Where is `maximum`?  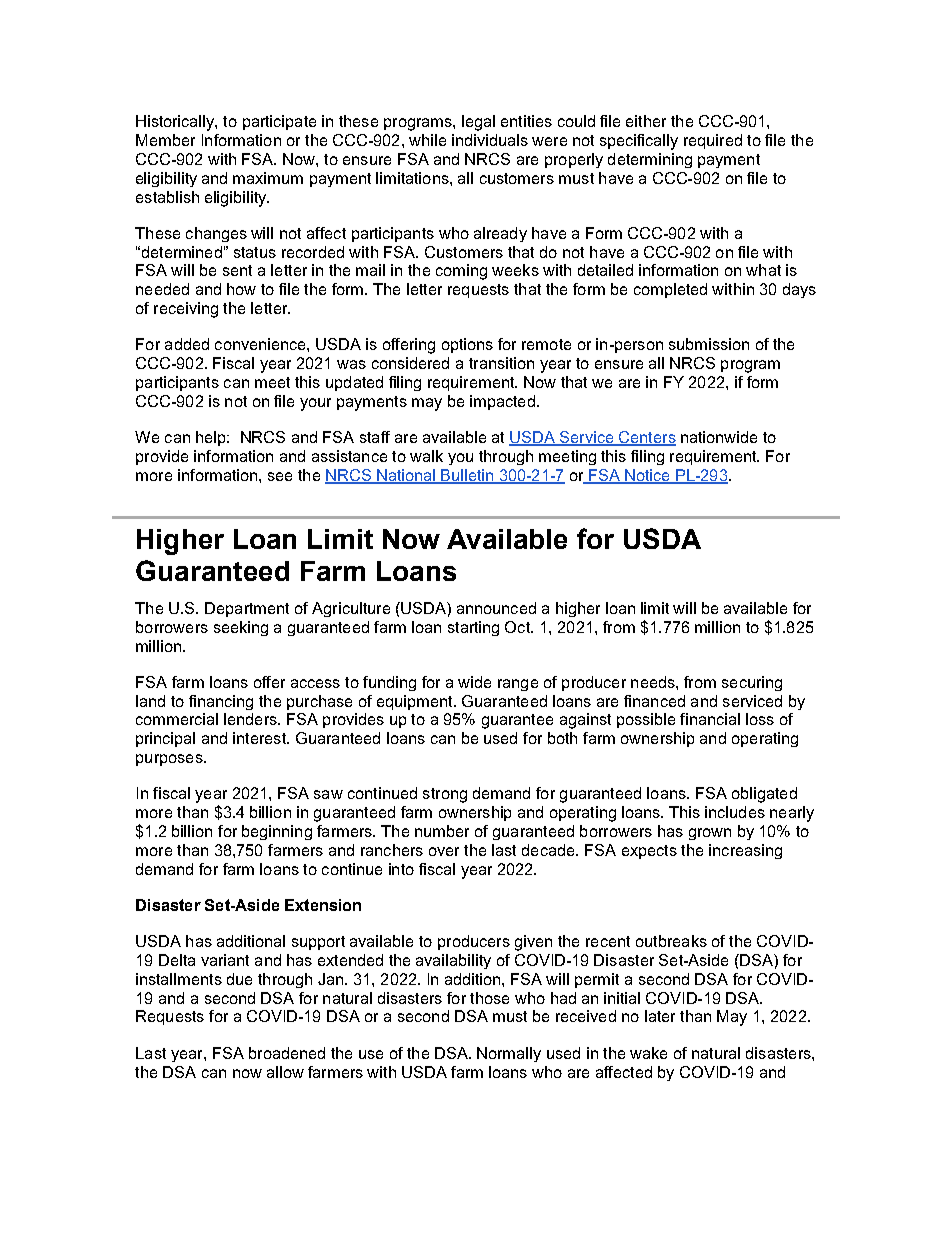
maximum is located at coordinates (268, 178).
